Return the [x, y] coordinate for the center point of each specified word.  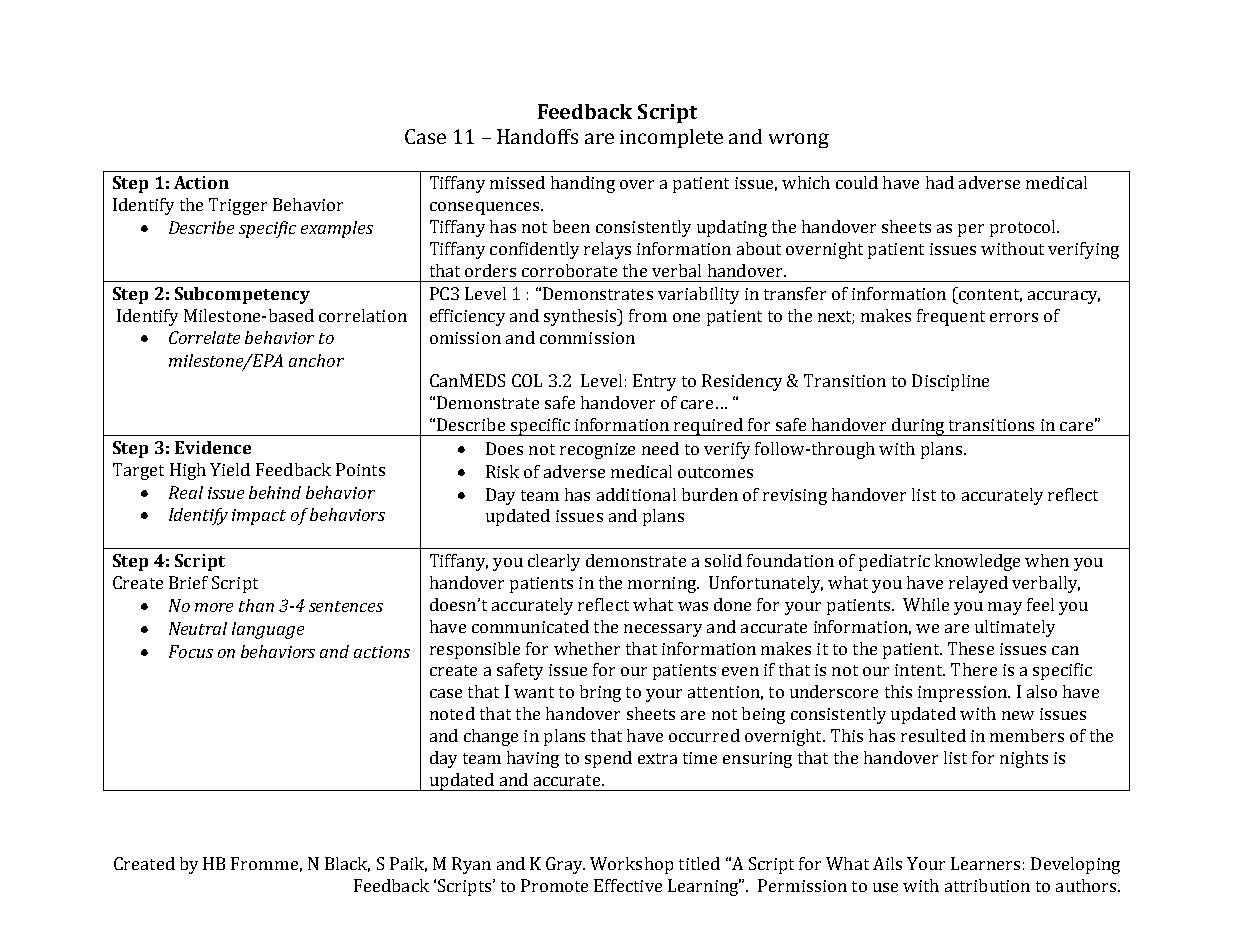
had [940, 182]
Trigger [238, 206]
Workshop [631, 865]
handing [583, 184]
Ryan [471, 865]
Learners [985, 863]
